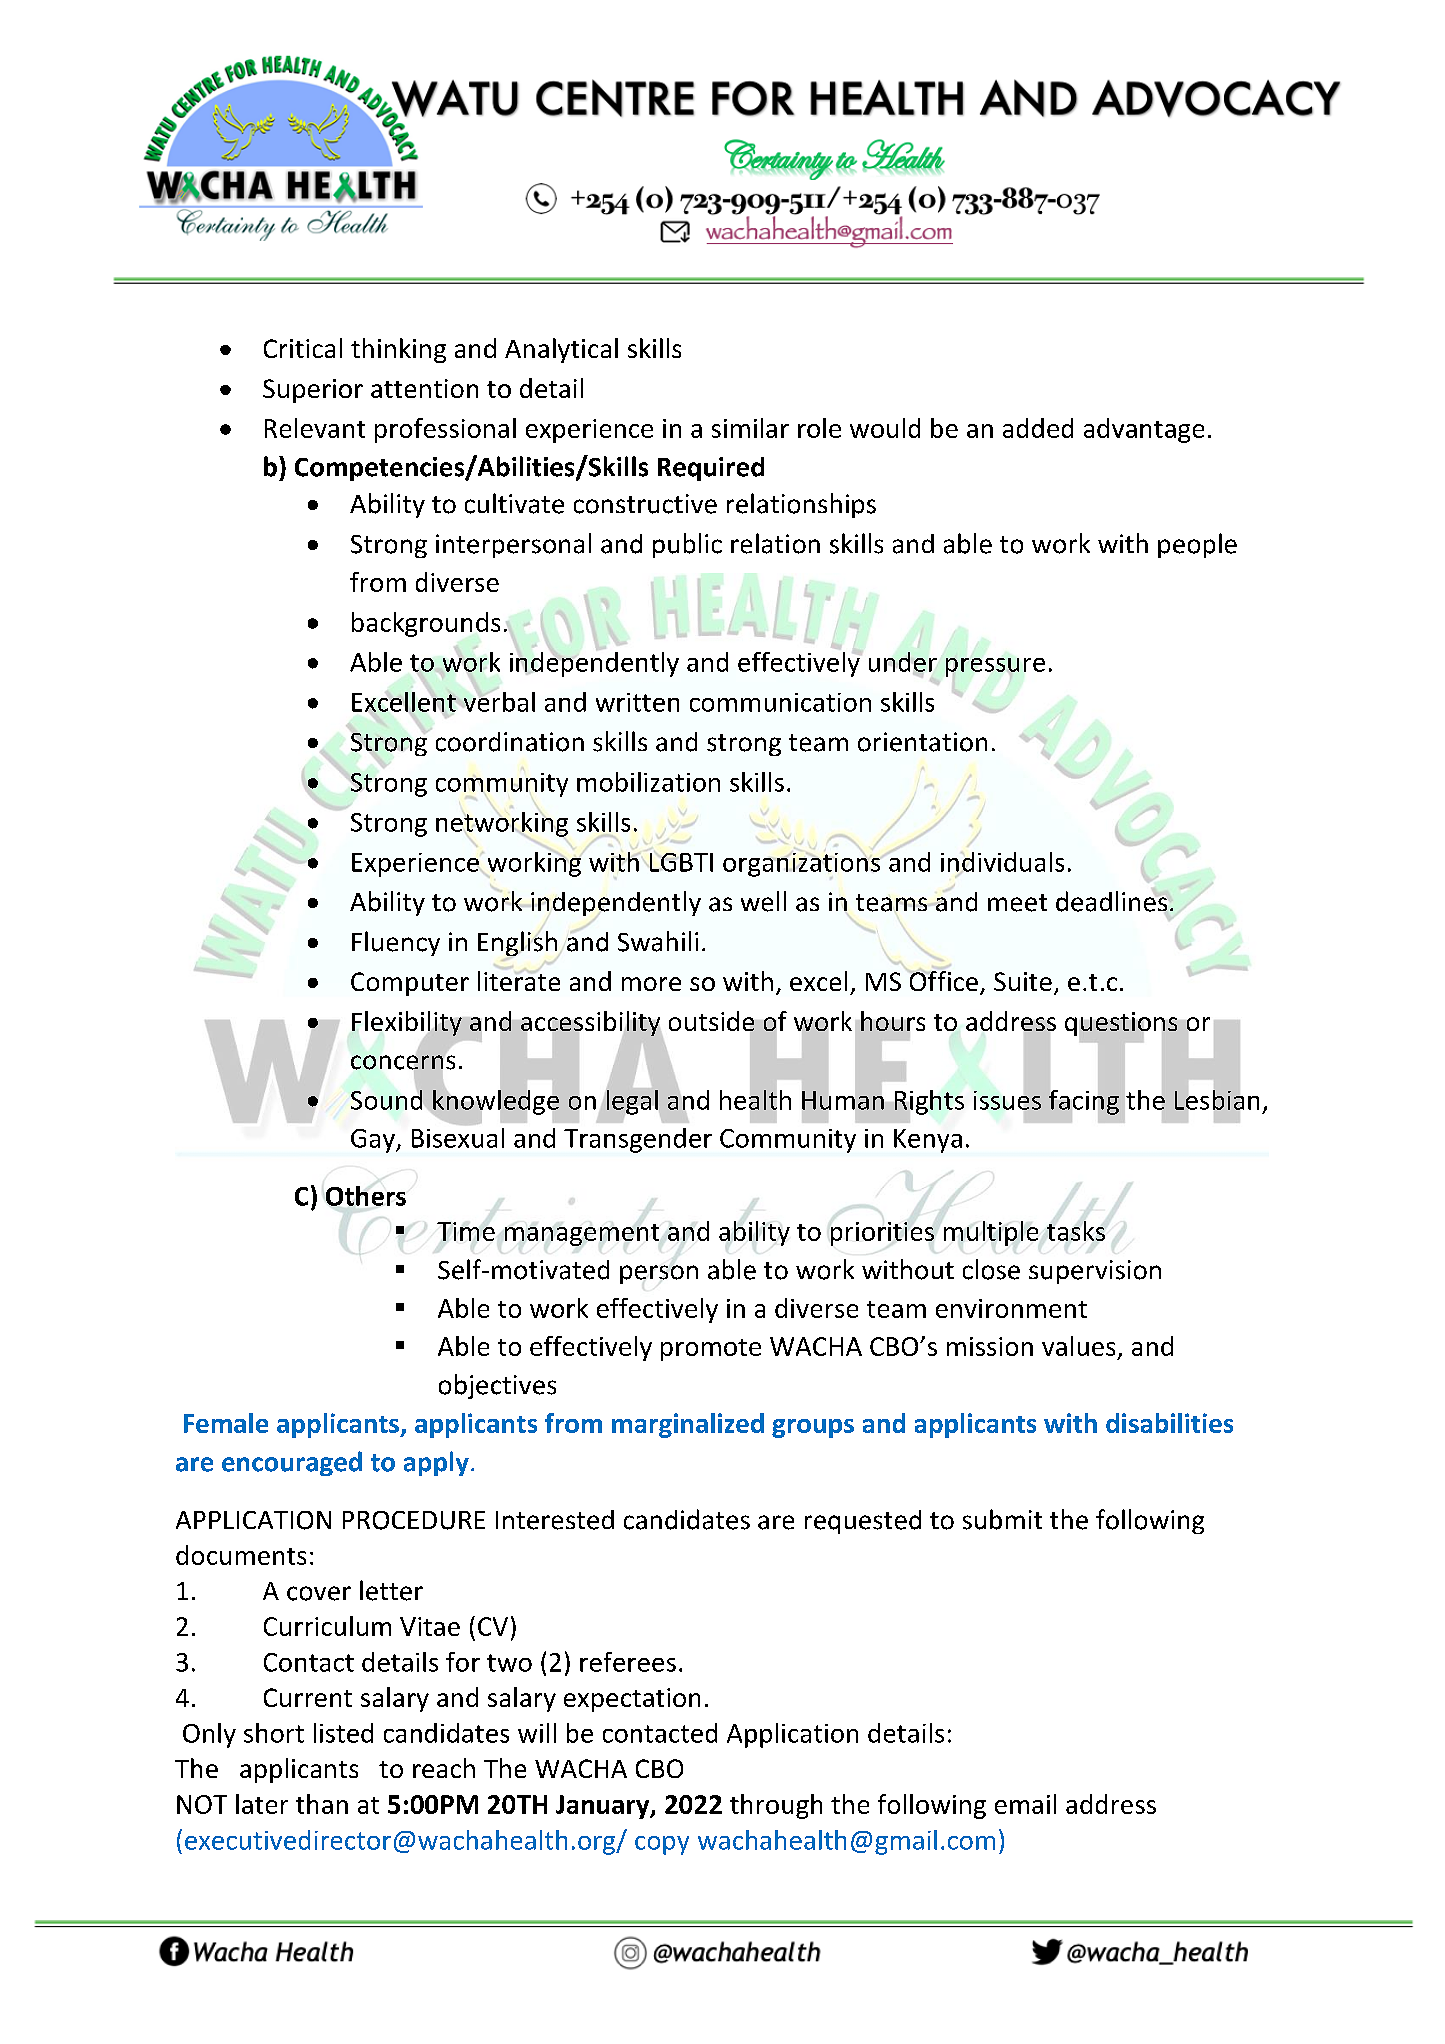 Image resolution: width=1445 pixels, height=2044 pixels. I want to click on Fluency, so click(396, 943).
